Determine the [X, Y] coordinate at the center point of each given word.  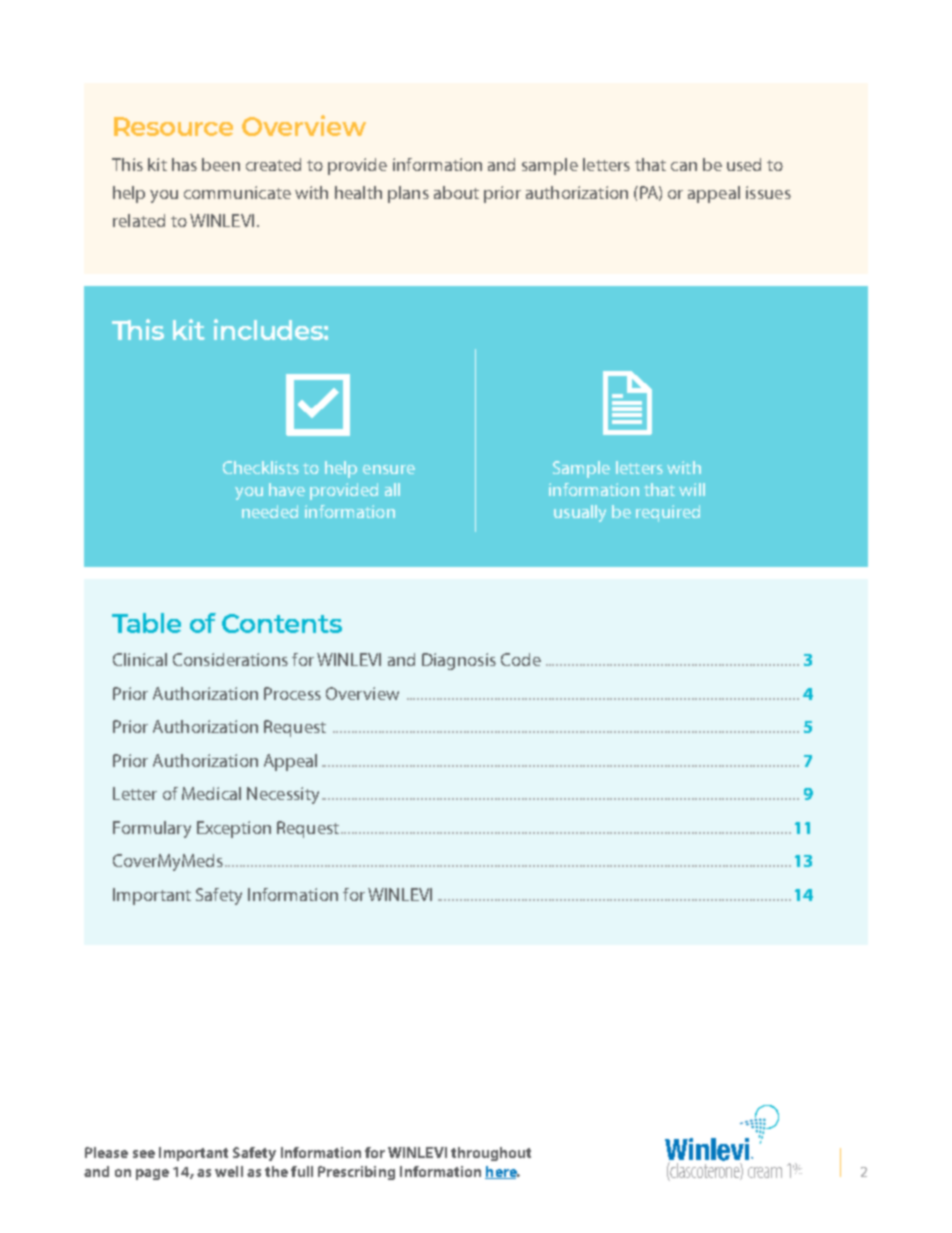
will [692, 489]
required [668, 513]
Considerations [230, 659]
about [456, 192]
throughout [491, 1154]
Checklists [261, 467]
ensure [389, 469]
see [144, 1154]
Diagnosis [459, 661]
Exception [234, 829]
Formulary [152, 829]
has [184, 164]
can [684, 166]
